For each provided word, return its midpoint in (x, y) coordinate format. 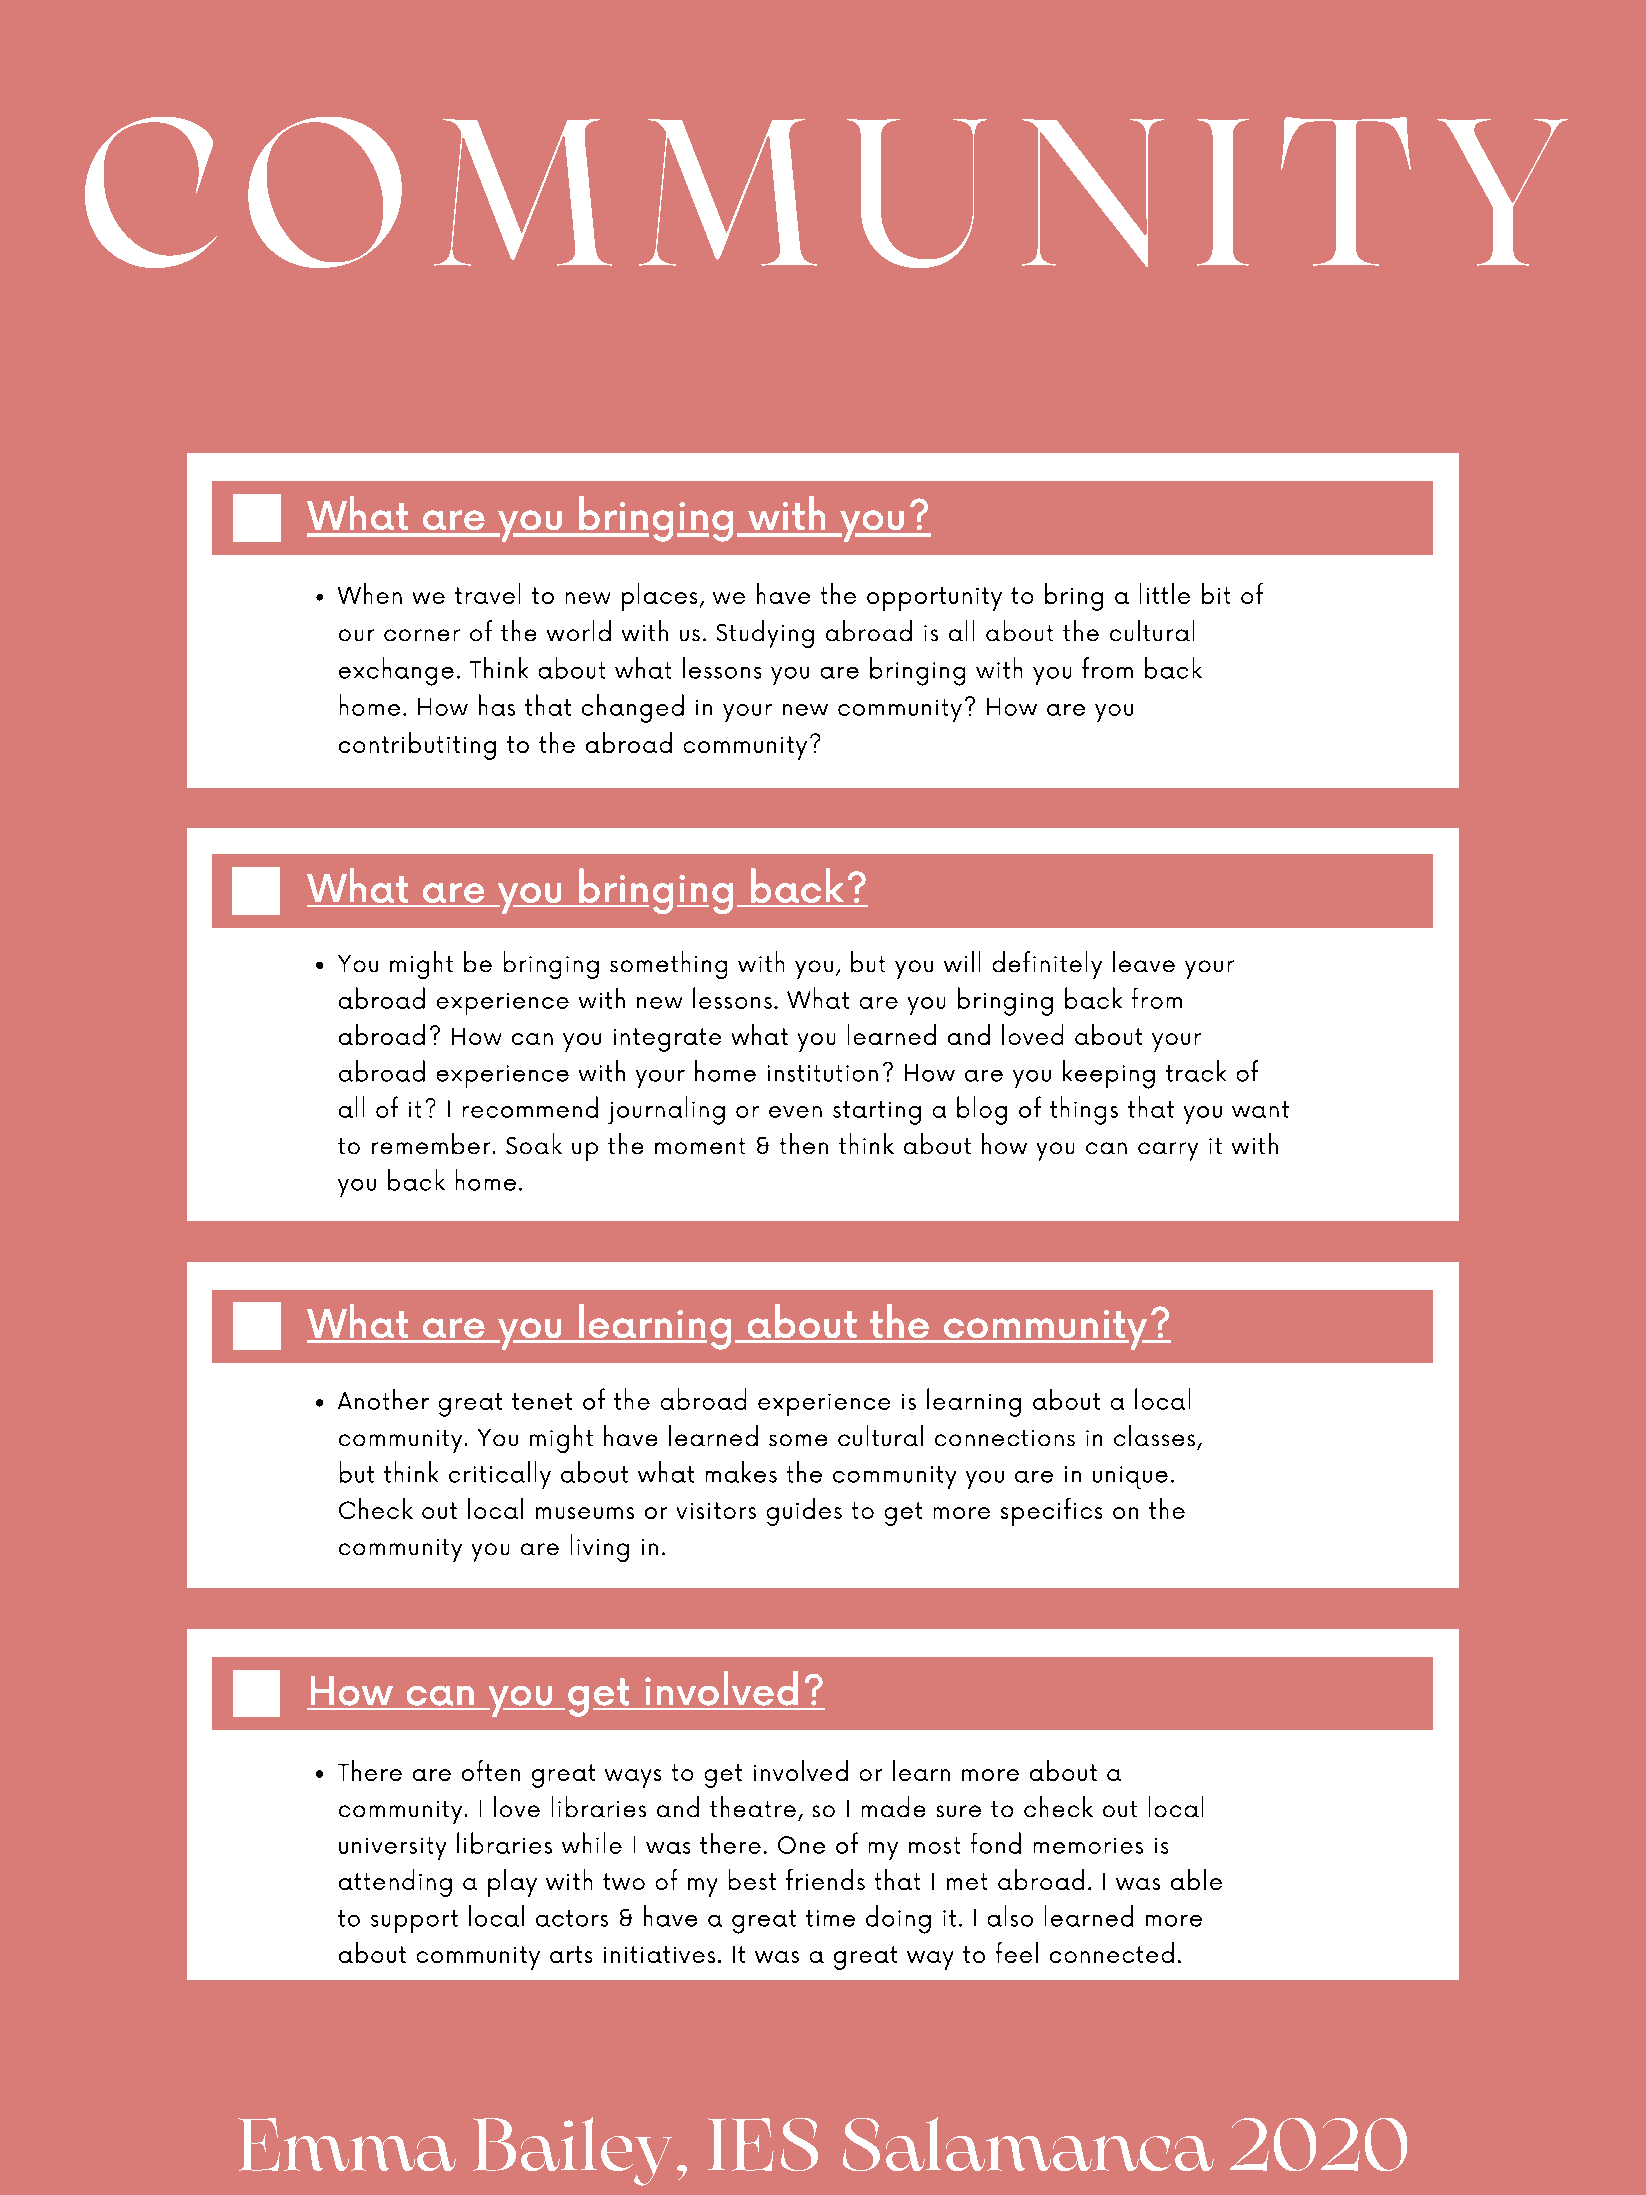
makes (741, 1472)
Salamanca (1028, 2144)
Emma (347, 2144)
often (491, 1770)
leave (1144, 961)
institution (823, 1073)
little (1165, 593)
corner (422, 635)
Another (383, 1399)
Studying (765, 634)
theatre (753, 1806)
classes (1154, 1435)
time (830, 1918)
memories (1088, 1846)
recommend (530, 1107)
